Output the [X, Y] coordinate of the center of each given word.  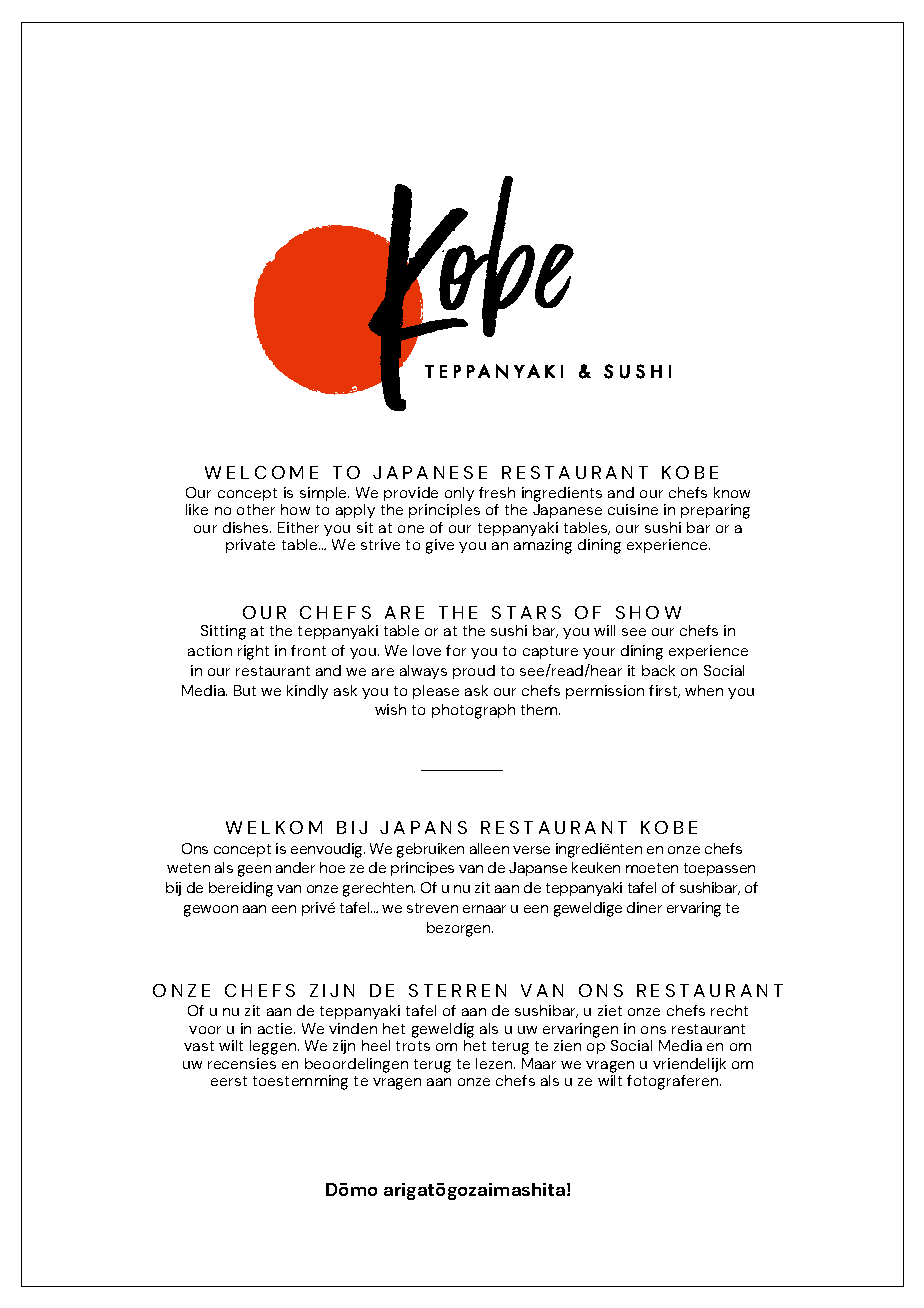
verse [531, 850]
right [253, 652]
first [664, 691]
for [456, 650]
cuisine [633, 509]
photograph [473, 711]
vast [199, 1046]
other [256, 509]
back [658, 670]
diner [644, 907]
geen [254, 871]
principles [444, 511]
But [245, 690]
